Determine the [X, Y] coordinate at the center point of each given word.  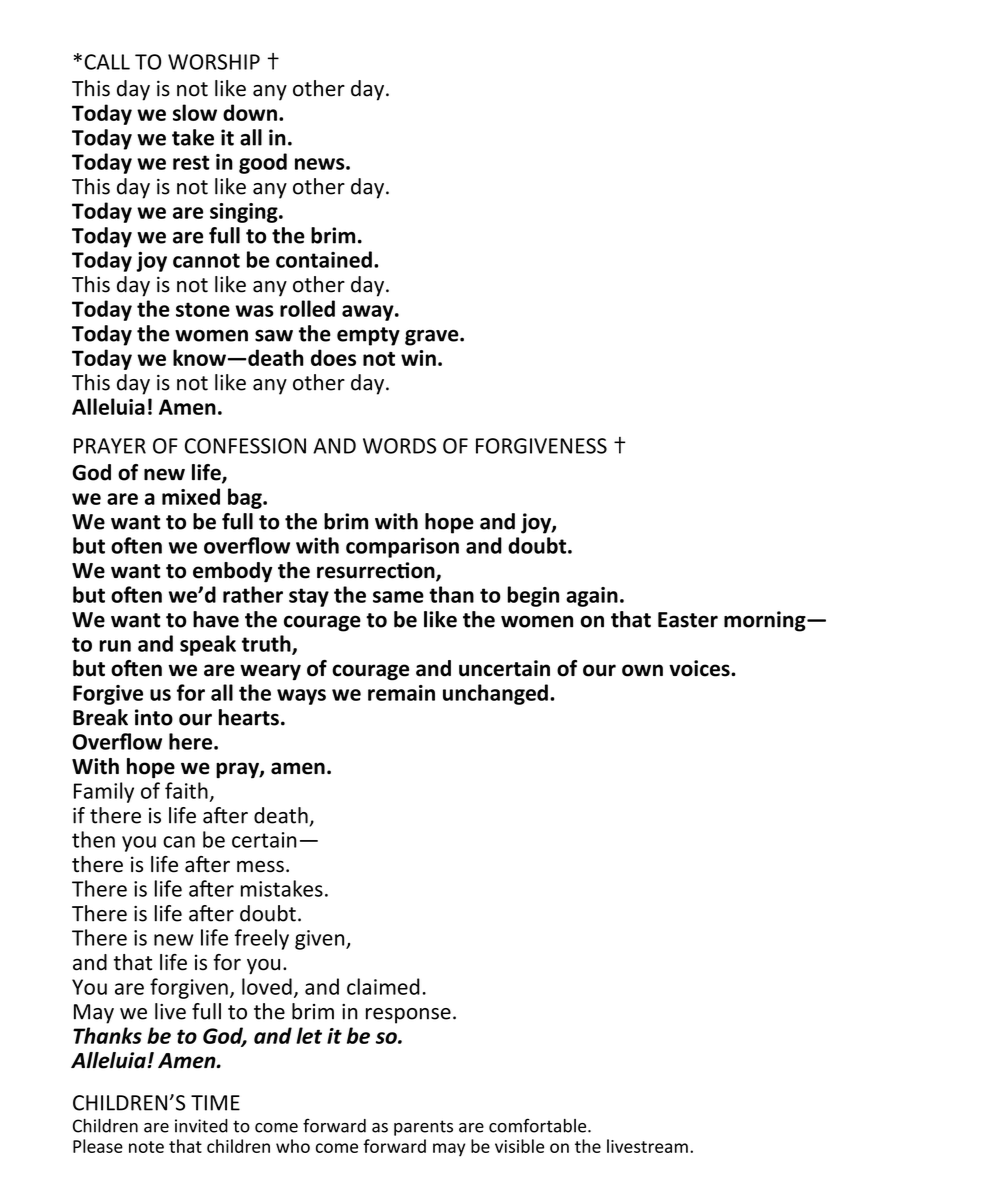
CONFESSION [245, 446]
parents [423, 1128]
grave [433, 338]
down [250, 112]
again [592, 597]
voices [700, 668]
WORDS [399, 446]
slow [195, 112]
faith [186, 790]
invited [201, 1126]
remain [401, 693]
